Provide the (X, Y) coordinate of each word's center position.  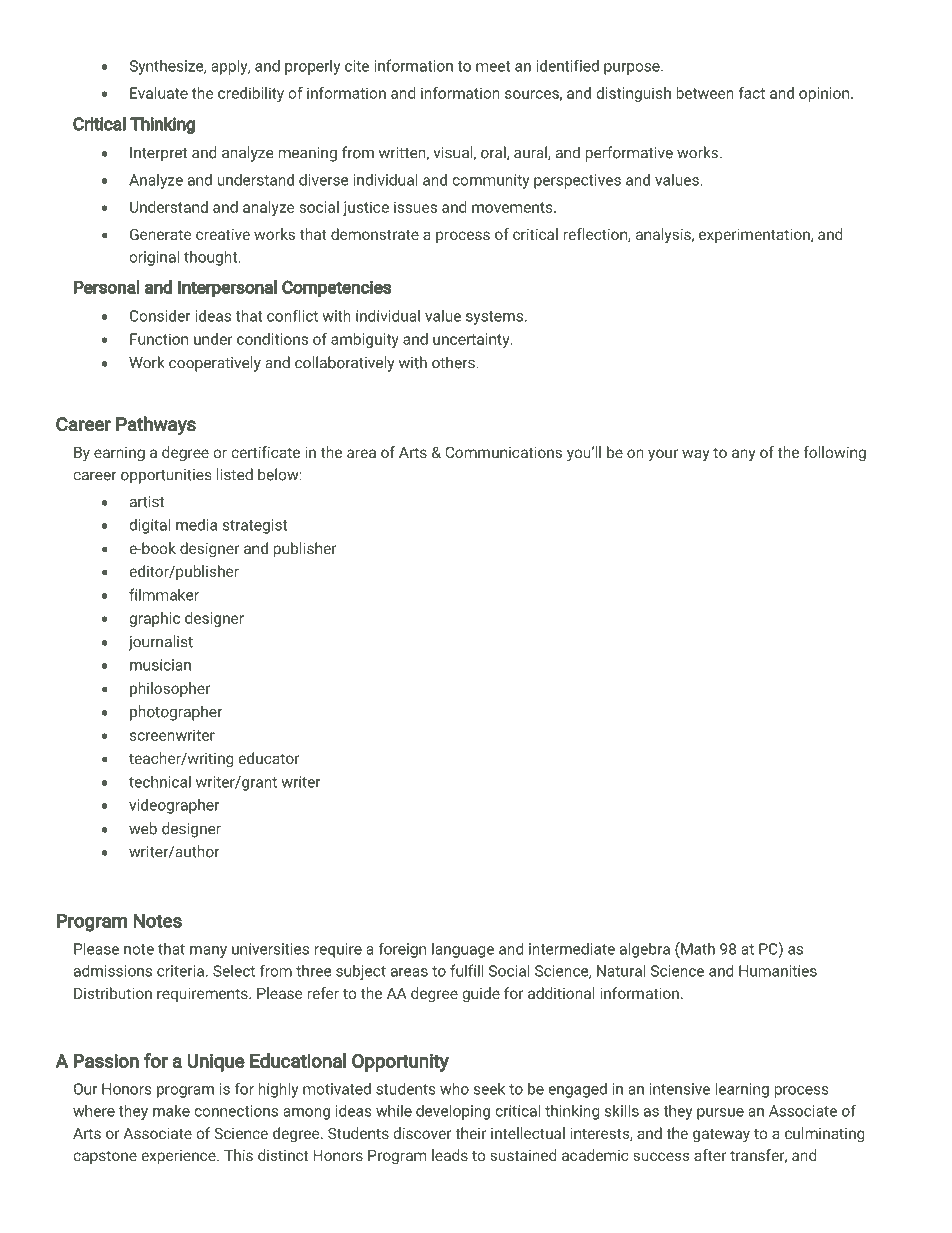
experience (179, 1157)
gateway (721, 1135)
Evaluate (159, 93)
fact (752, 93)
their (471, 1133)
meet (493, 66)
